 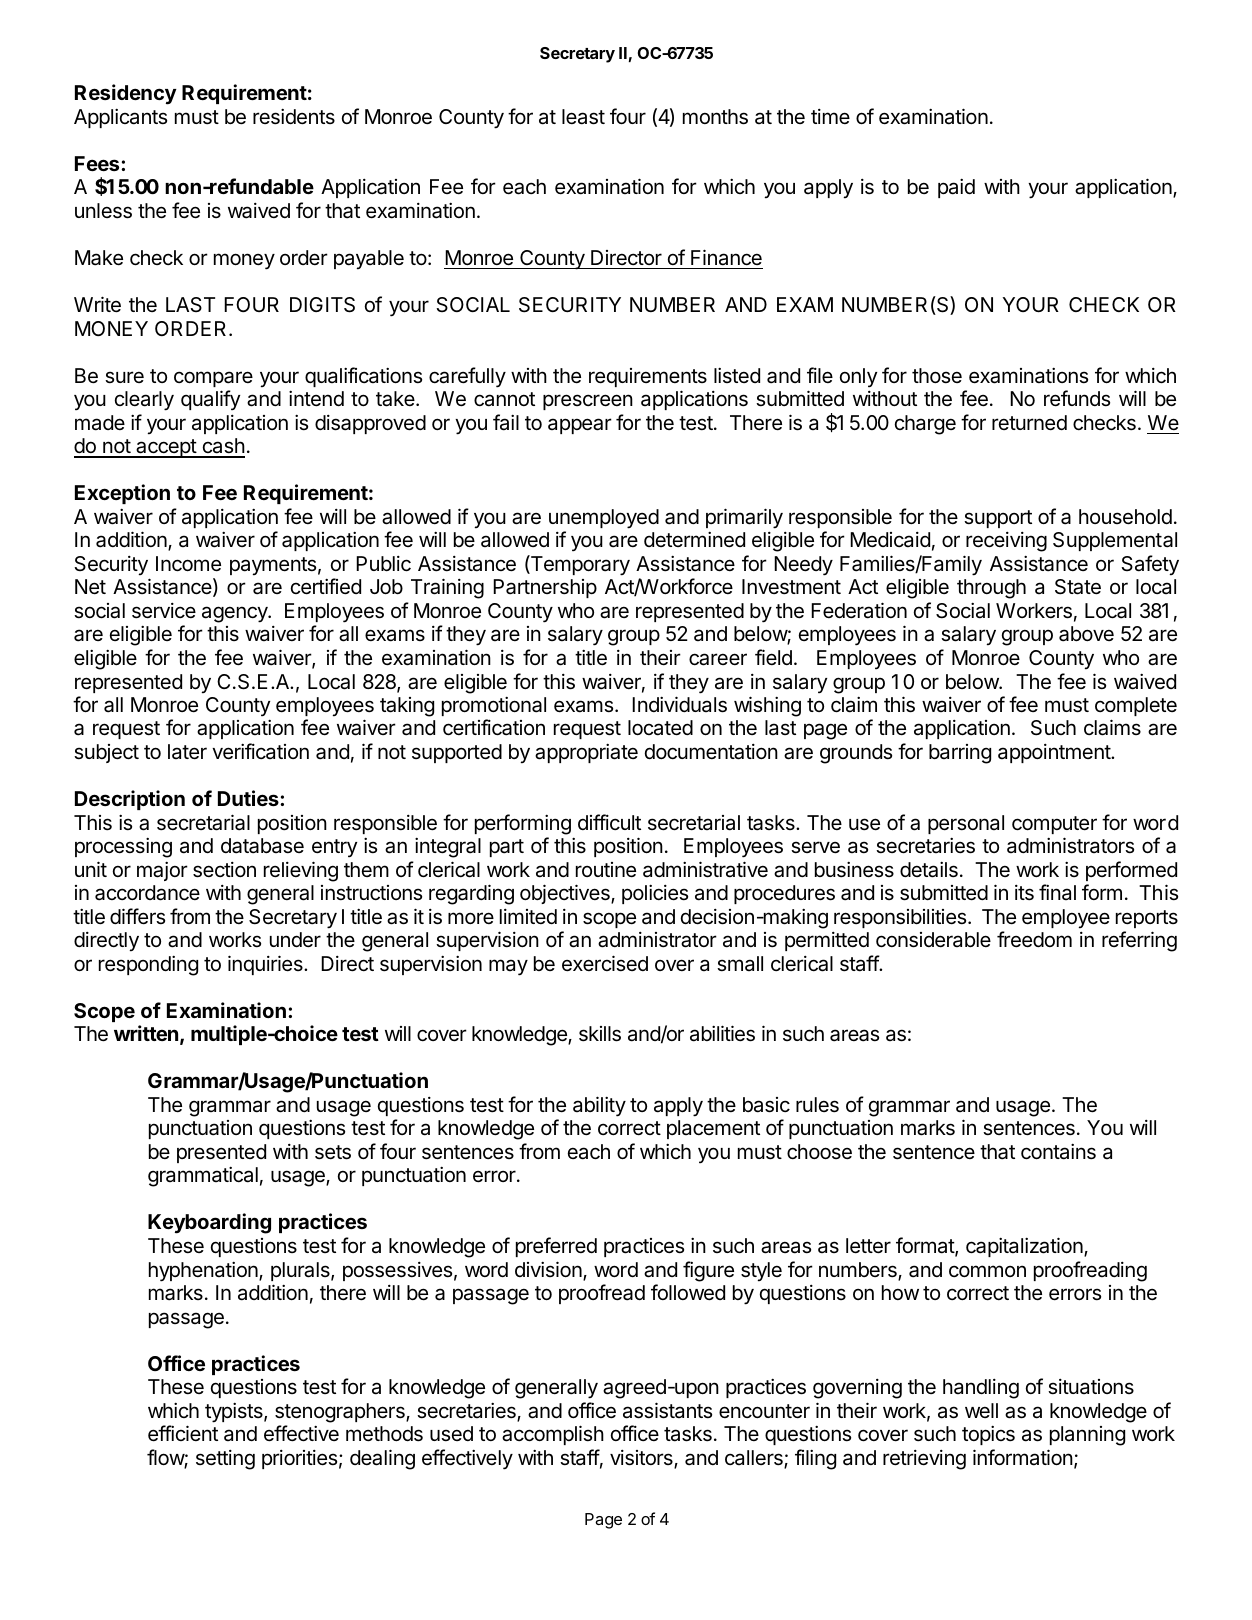 What do you see at coordinates (1029, 423) in the image?
I see `returned` at bounding box center [1029, 423].
